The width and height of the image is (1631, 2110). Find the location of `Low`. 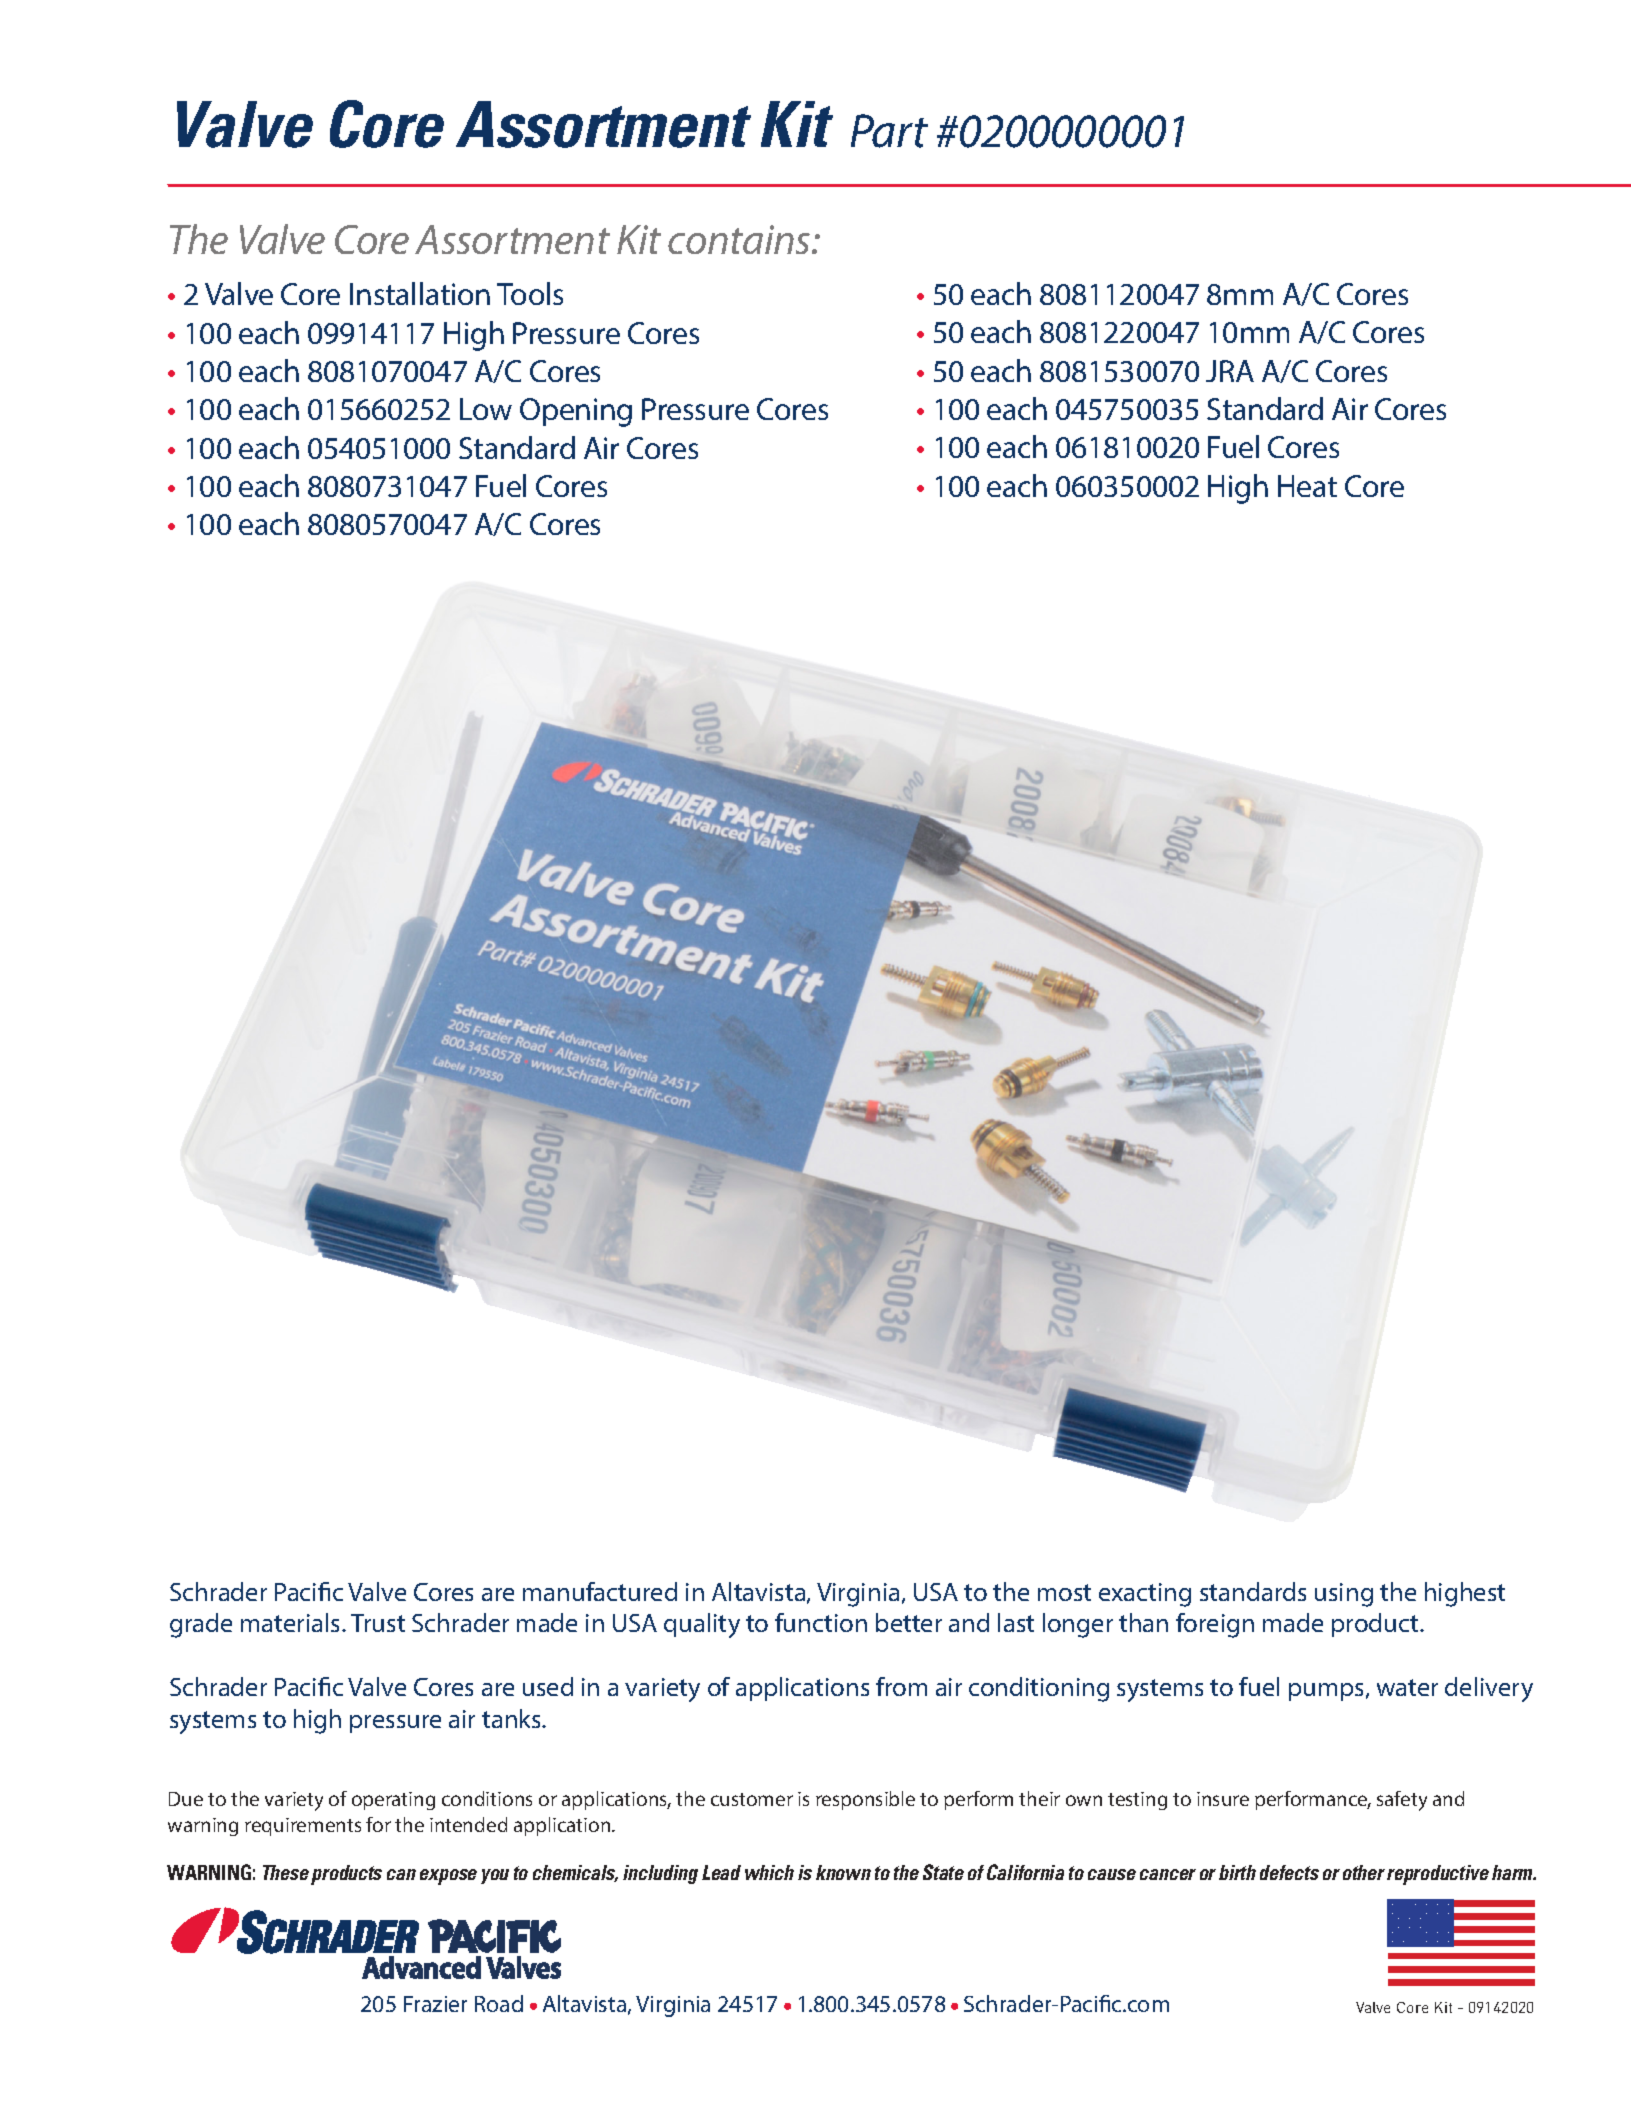

Low is located at coordinates (486, 409).
